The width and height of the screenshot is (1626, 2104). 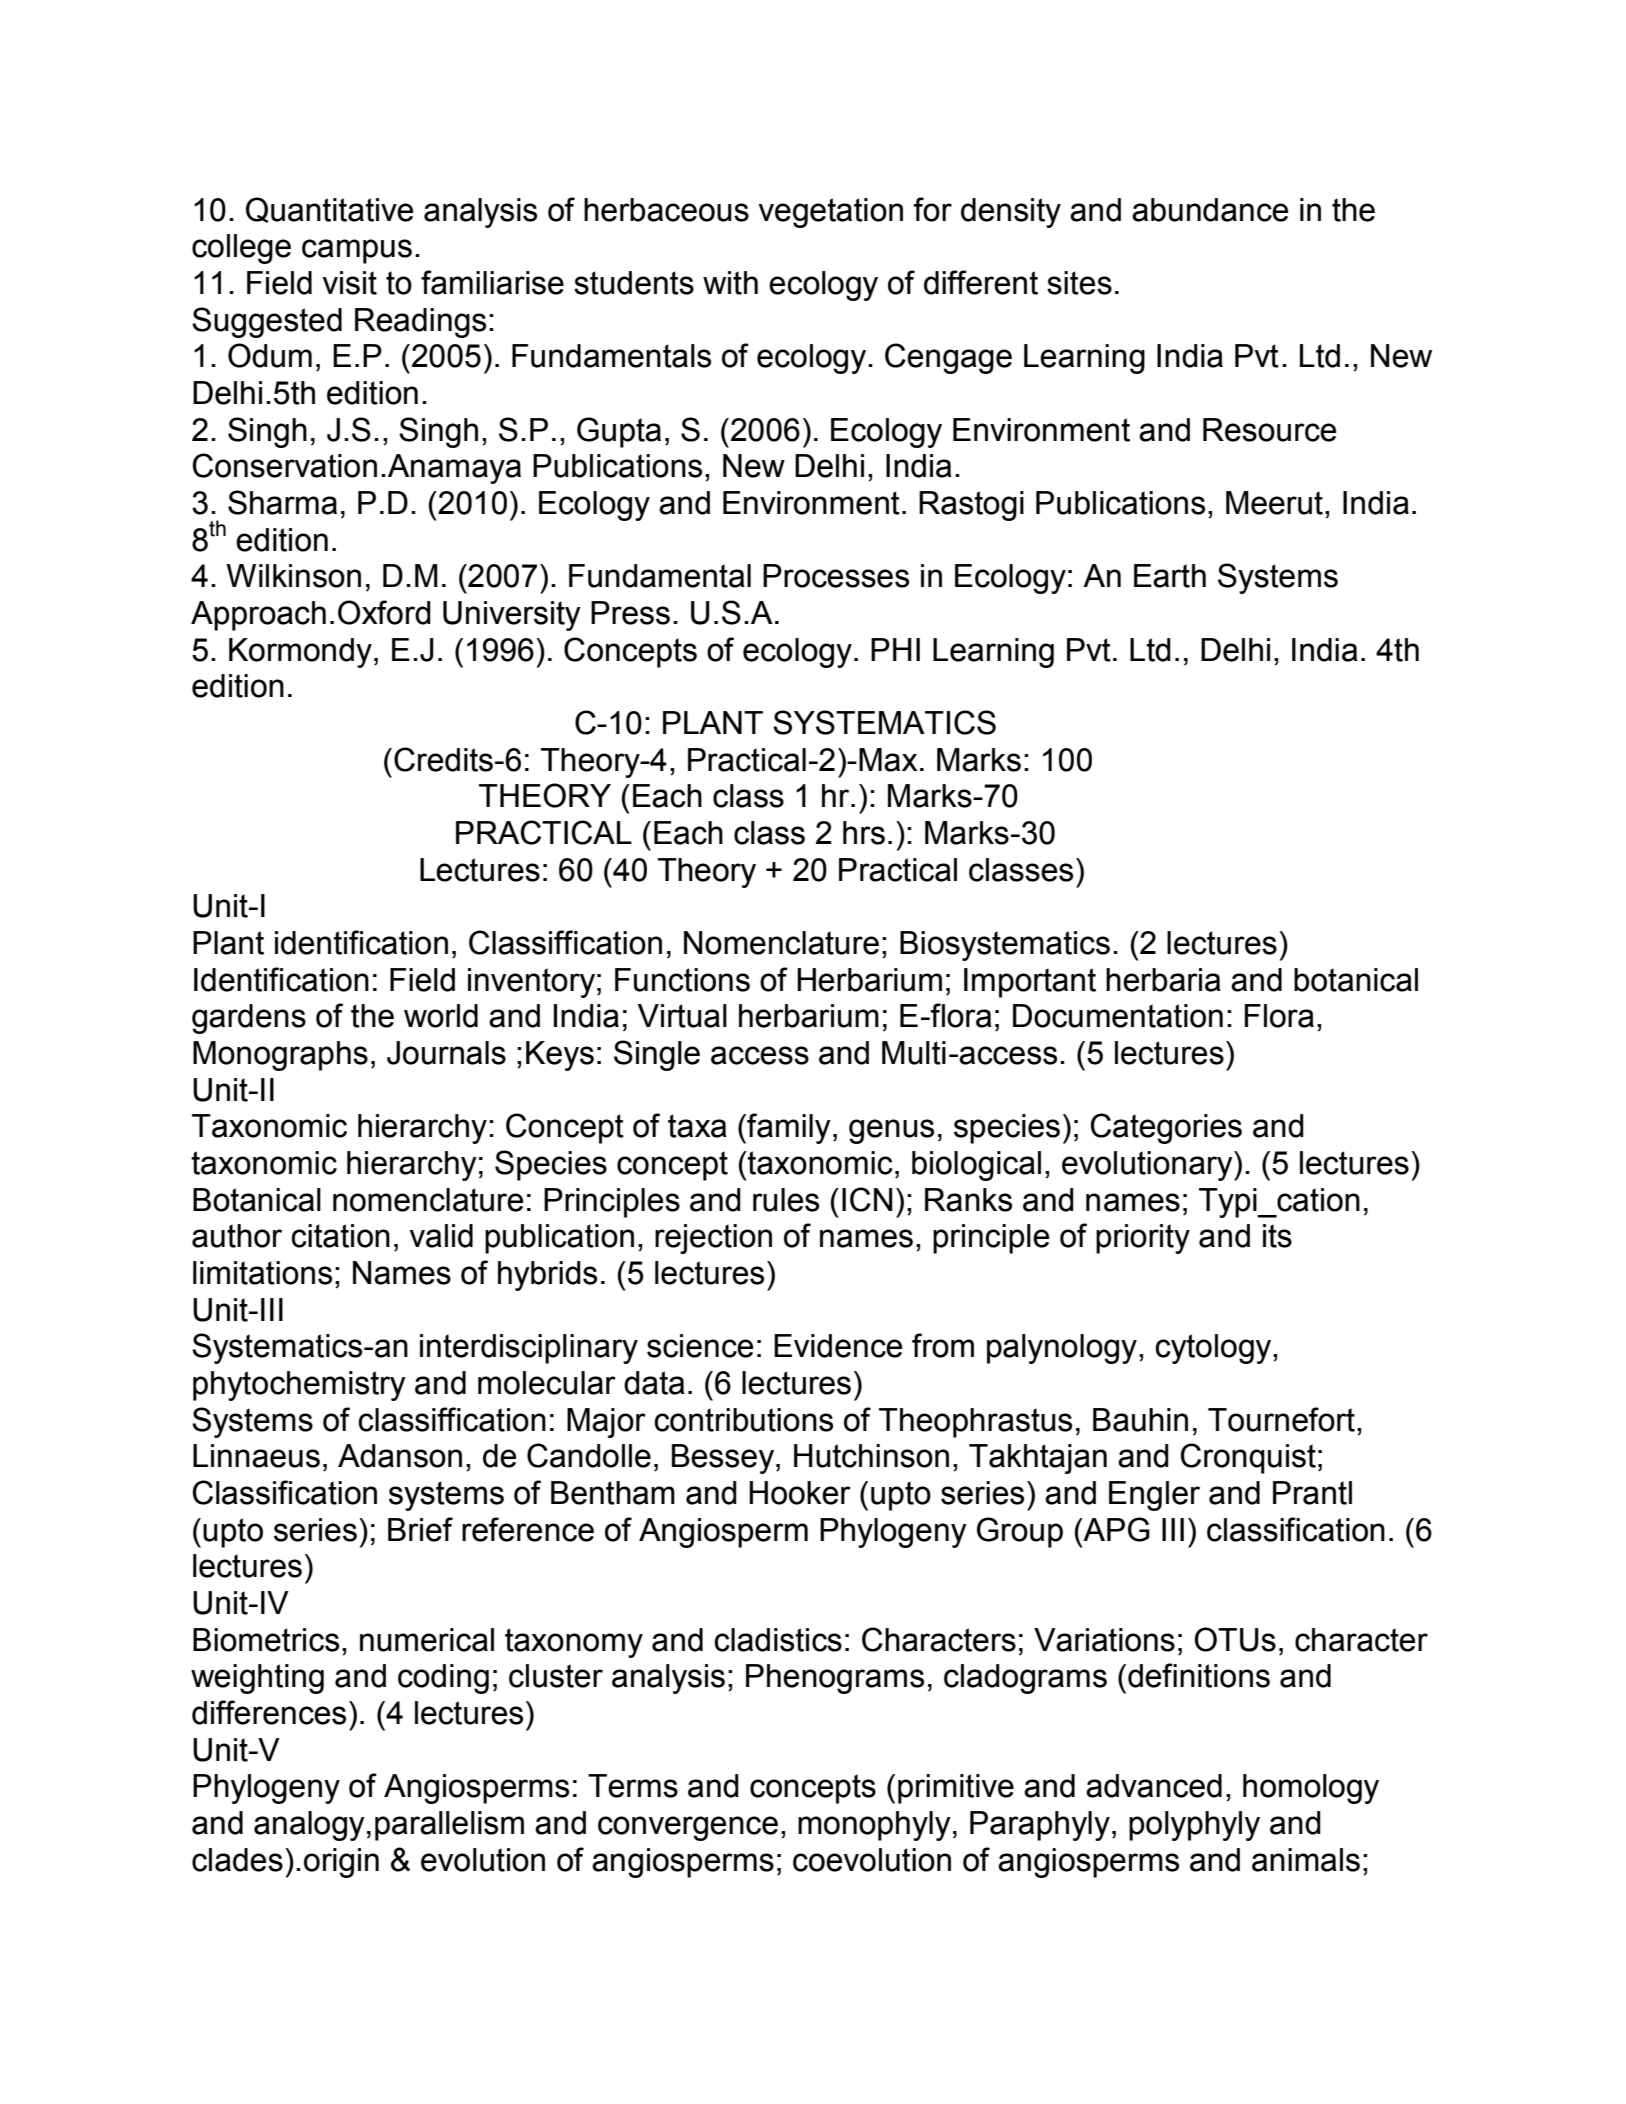 What do you see at coordinates (1154, 1786) in the screenshot?
I see `advanced` at bounding box center [1154, 1786].
